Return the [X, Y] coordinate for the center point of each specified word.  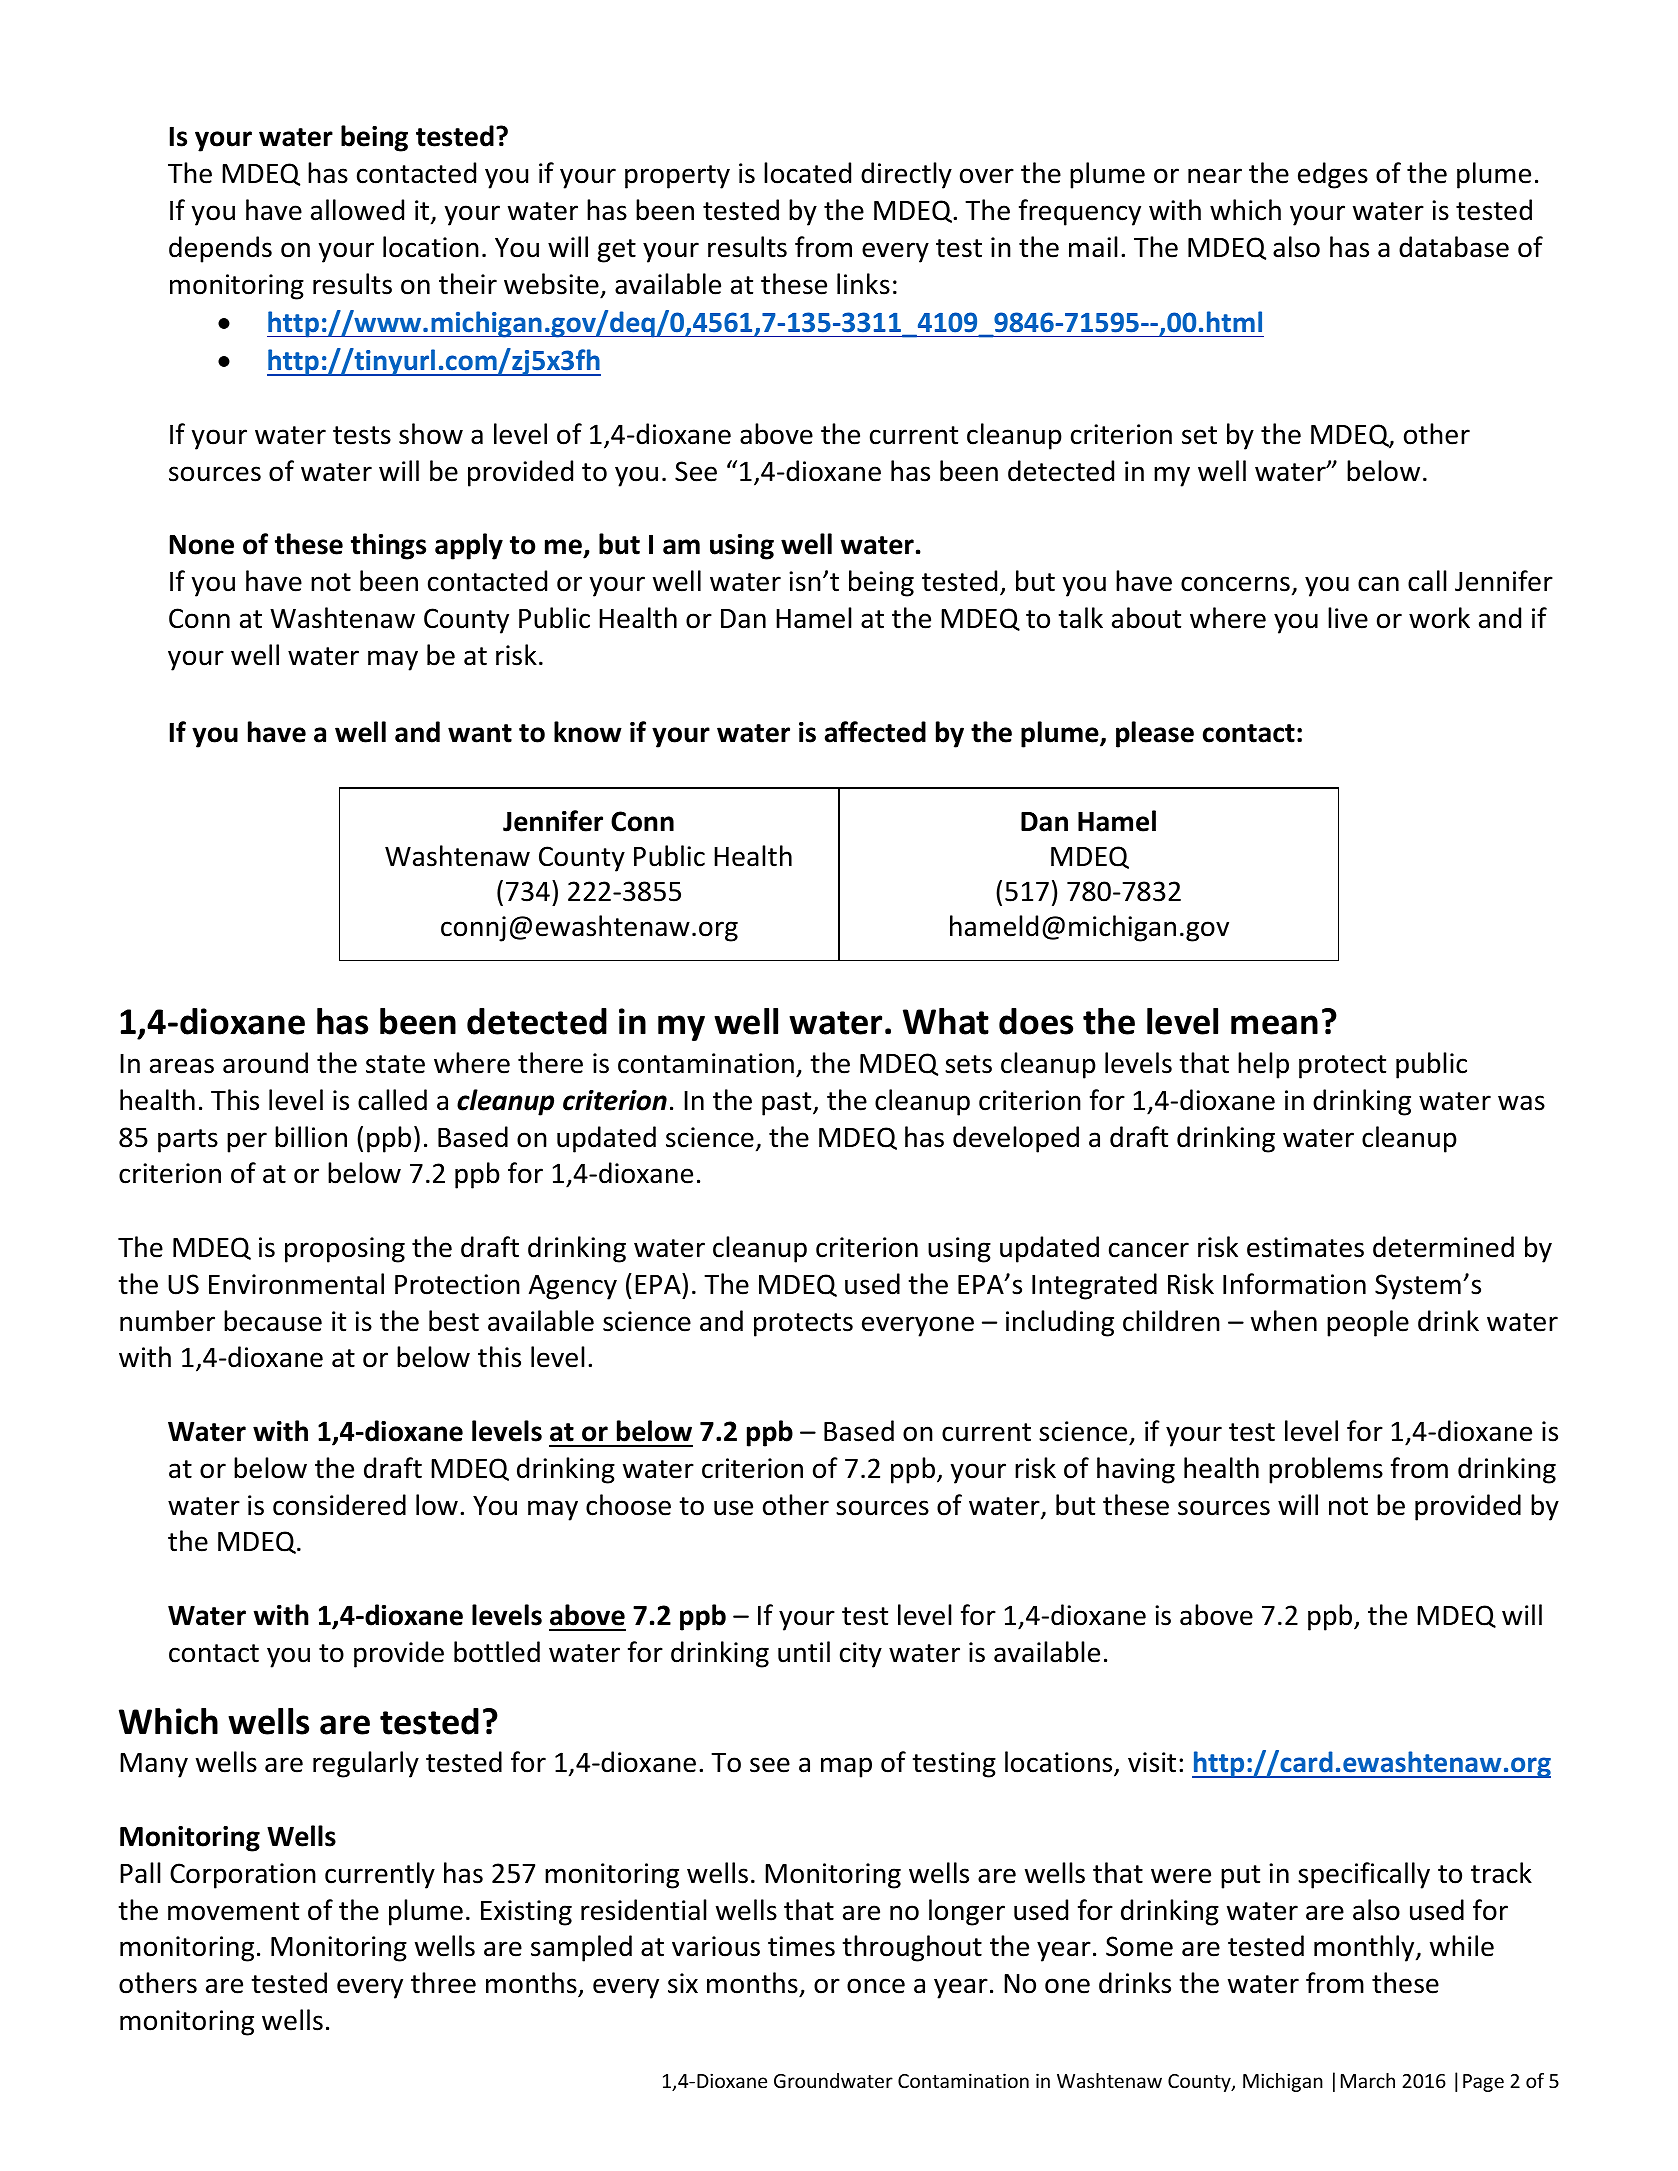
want [480, 733]
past [788, 1104]
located [807, 173]
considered [339, 1505]
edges [1333, 175]
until [804, 1652]
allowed [357, 210]
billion [311, 1137]
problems [1326, 1470]
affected [875, 732]
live [1348, 618]
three [443, 1983]
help [1263, 1065]
